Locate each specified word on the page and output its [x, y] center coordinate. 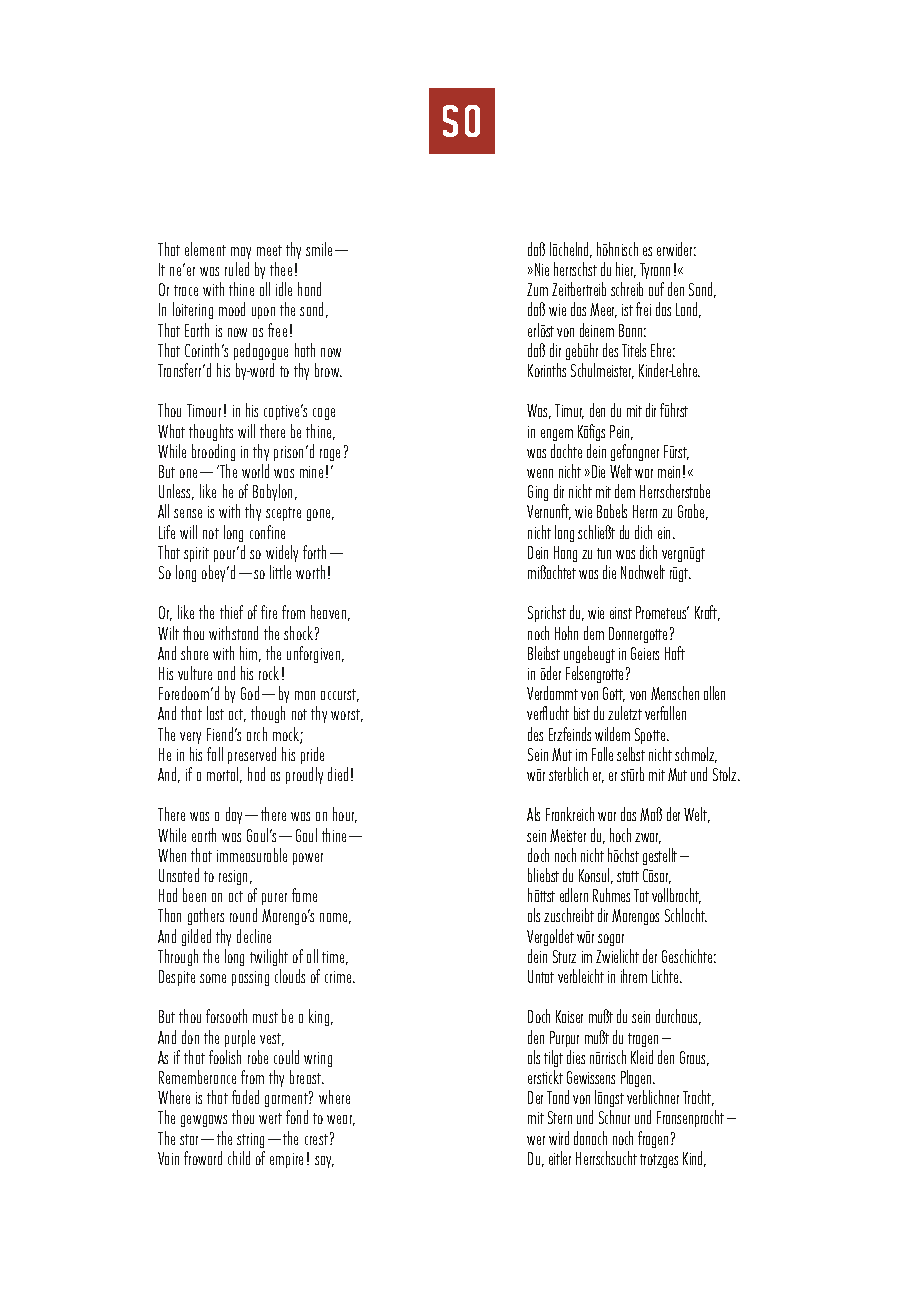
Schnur [614, 1117]
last [215, 713]
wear [341, 1120]
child [239, 1158]
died [338, 774]
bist [582, 713]
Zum [537, 289]
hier [626, 270]
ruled [237, 269]
